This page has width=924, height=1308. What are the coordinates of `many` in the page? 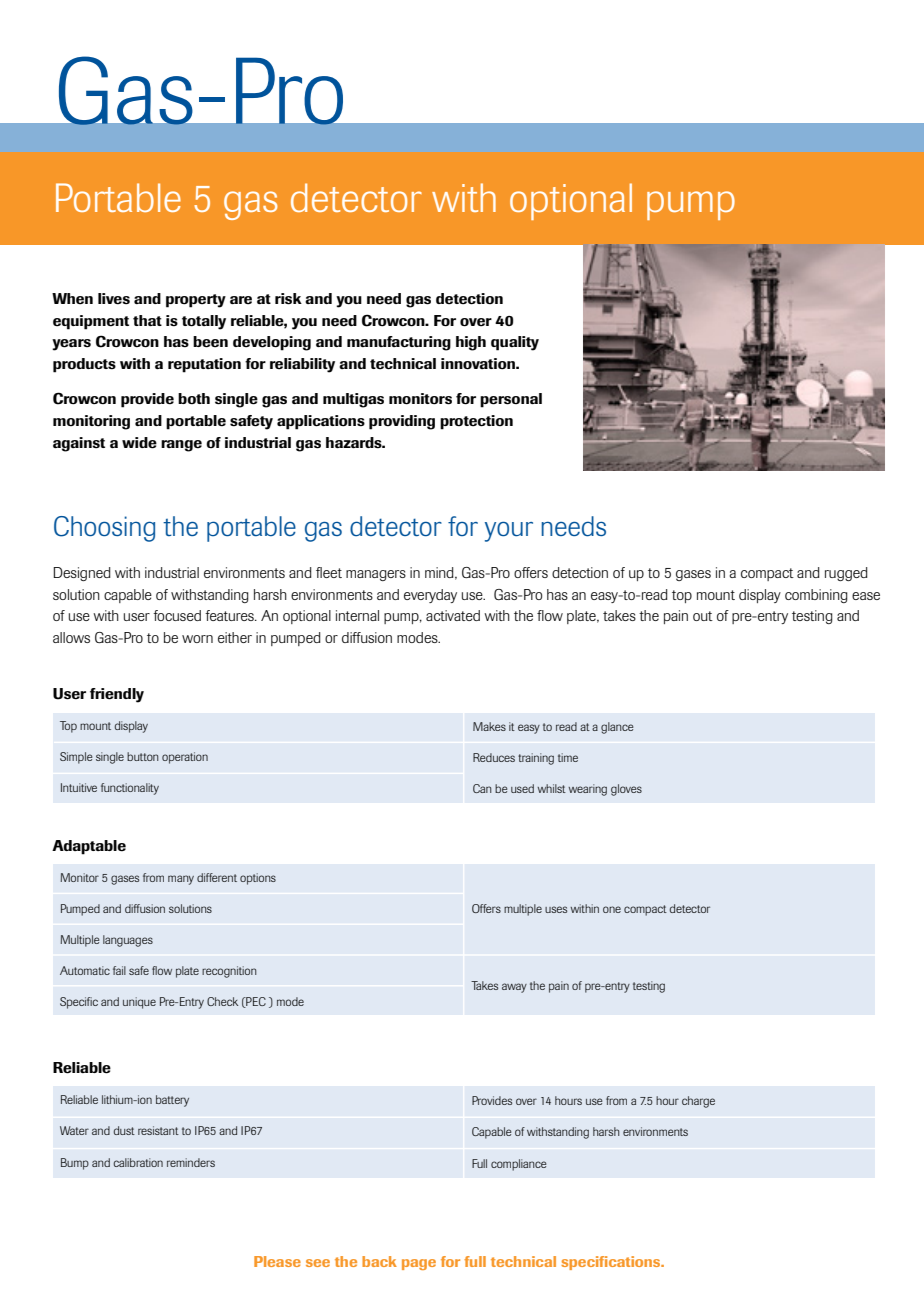 It's located at (181, 880).
